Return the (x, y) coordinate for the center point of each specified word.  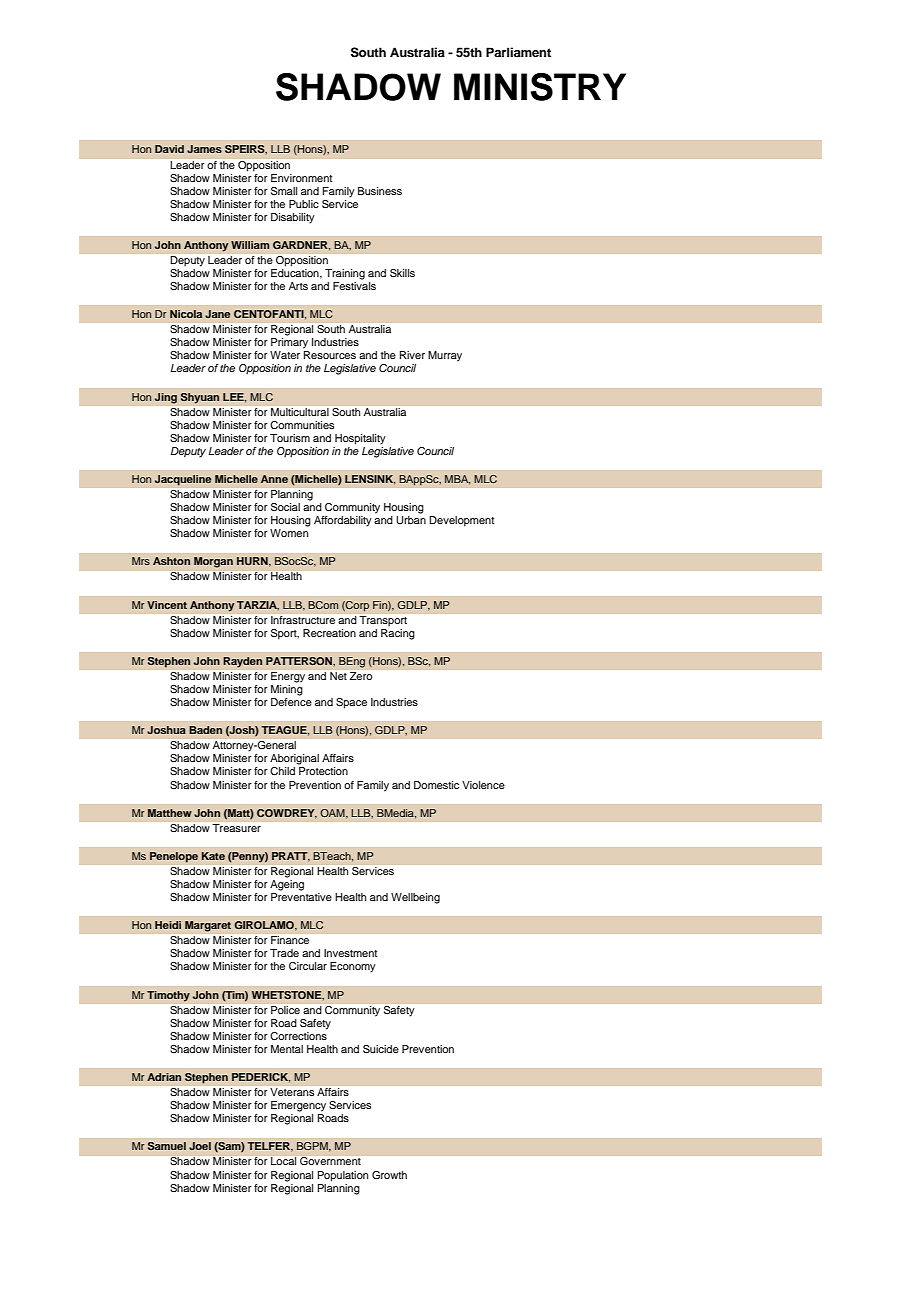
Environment (301, 178)
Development (461, 521)
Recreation (329, 633)
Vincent (167, 605)
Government (330, 1161)
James (204, 149)
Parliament (518, 52)
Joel (200, 1146)
